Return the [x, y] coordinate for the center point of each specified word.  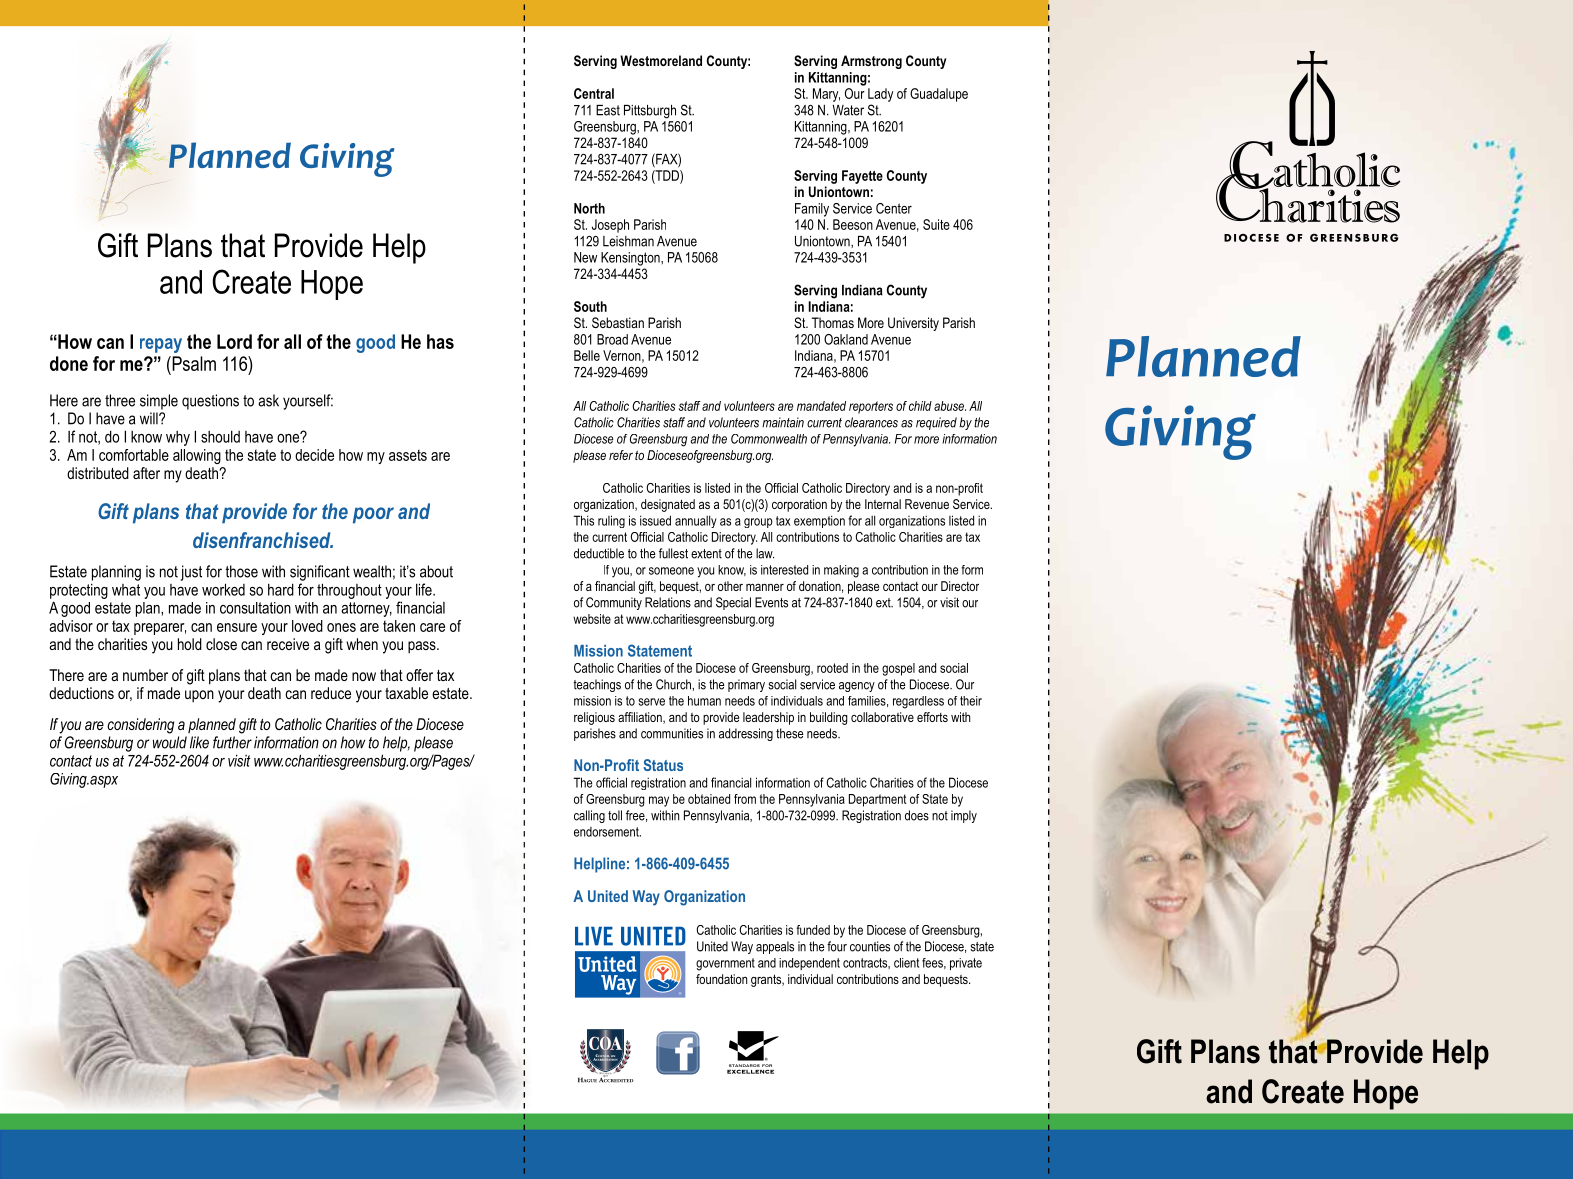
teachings [597, 685]
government [725, 964]
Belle [587, 355]
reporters [871, 407]
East [608, 110]
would [170, 742]
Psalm [193, 363]
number [145, 675]
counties [870, 946]
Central [594, 93]
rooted [832, 668]
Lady [880, 95]
